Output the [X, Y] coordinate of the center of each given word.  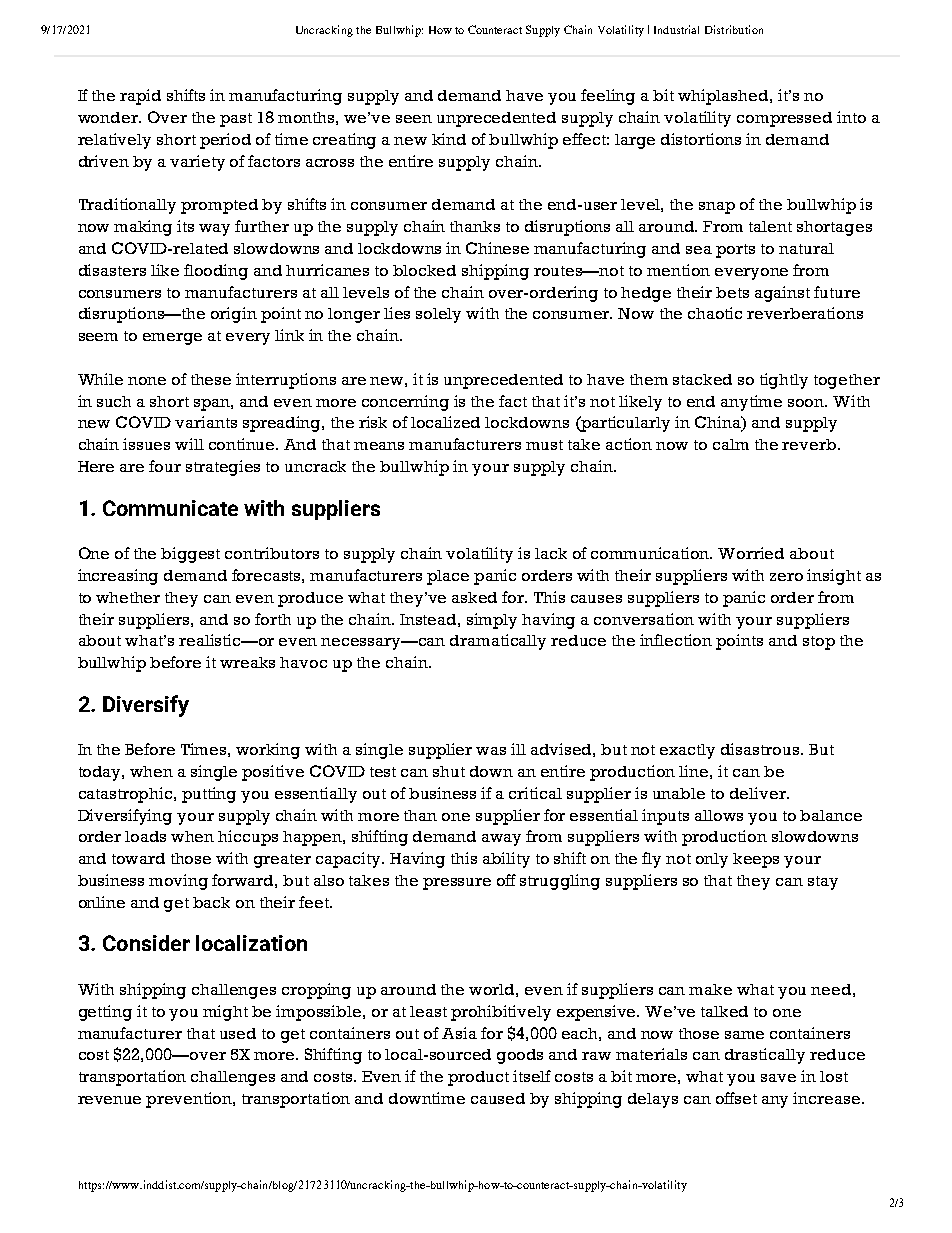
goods [520, 1056]
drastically [765, 1056]
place [448, 577]
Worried [751, 553]
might [225, 1013]
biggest [190, 555]
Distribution [734, 29]
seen [414, 119]
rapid [140, 97]
